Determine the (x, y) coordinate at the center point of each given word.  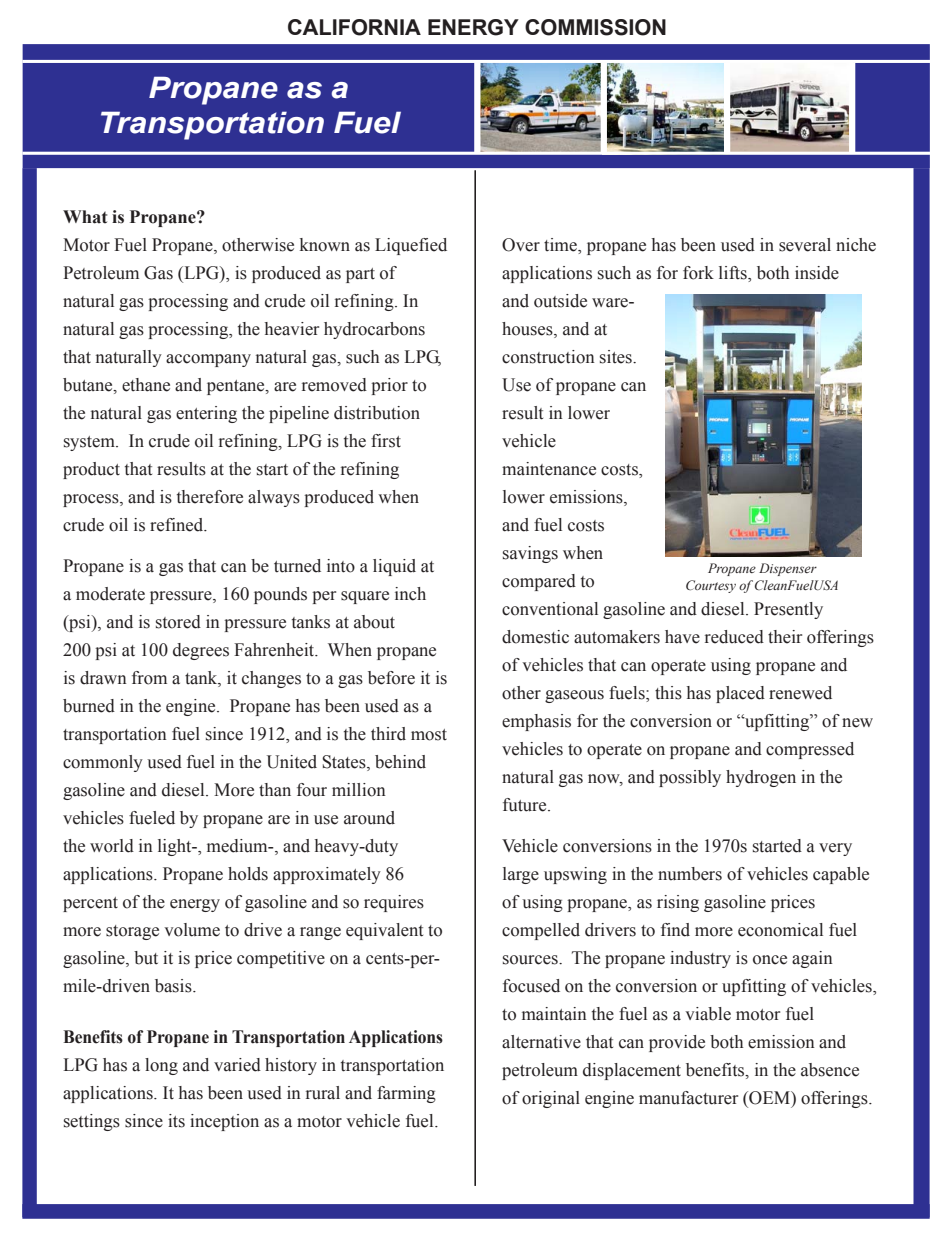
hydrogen (761, 778)
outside (560, 301)
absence (830, 1070)
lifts (734, 273)
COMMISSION (595, 27)
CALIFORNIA (354, 27)
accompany (208, 360)
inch (410, 594)
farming (406, 1094)
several (805, 245)
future (526, 805)
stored (178, 622)
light (176, 847)
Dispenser (788, 569)
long (161, 1066)
